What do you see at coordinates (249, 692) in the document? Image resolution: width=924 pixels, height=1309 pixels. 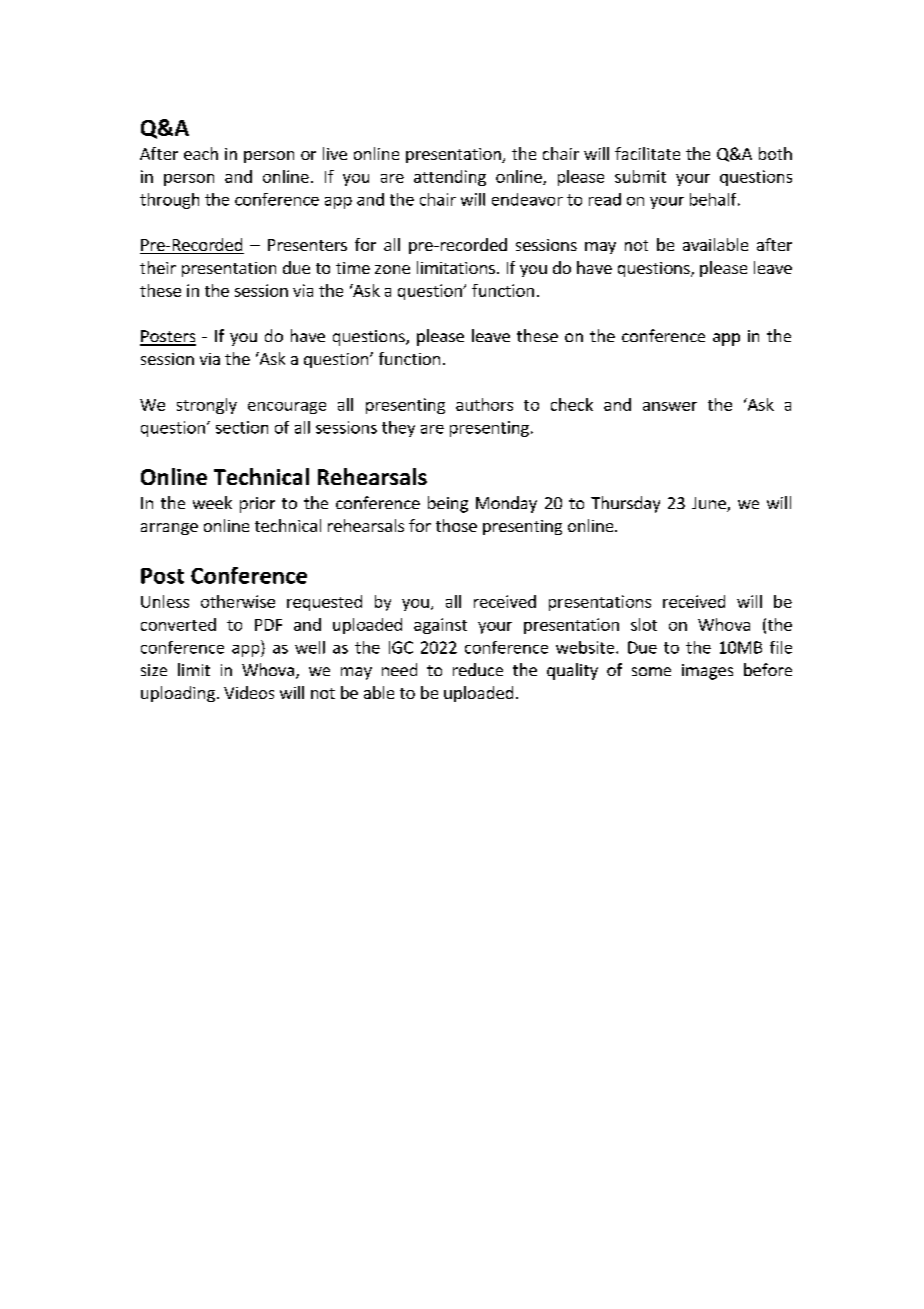 I see `Videos` at bounding box center [249, 692].
